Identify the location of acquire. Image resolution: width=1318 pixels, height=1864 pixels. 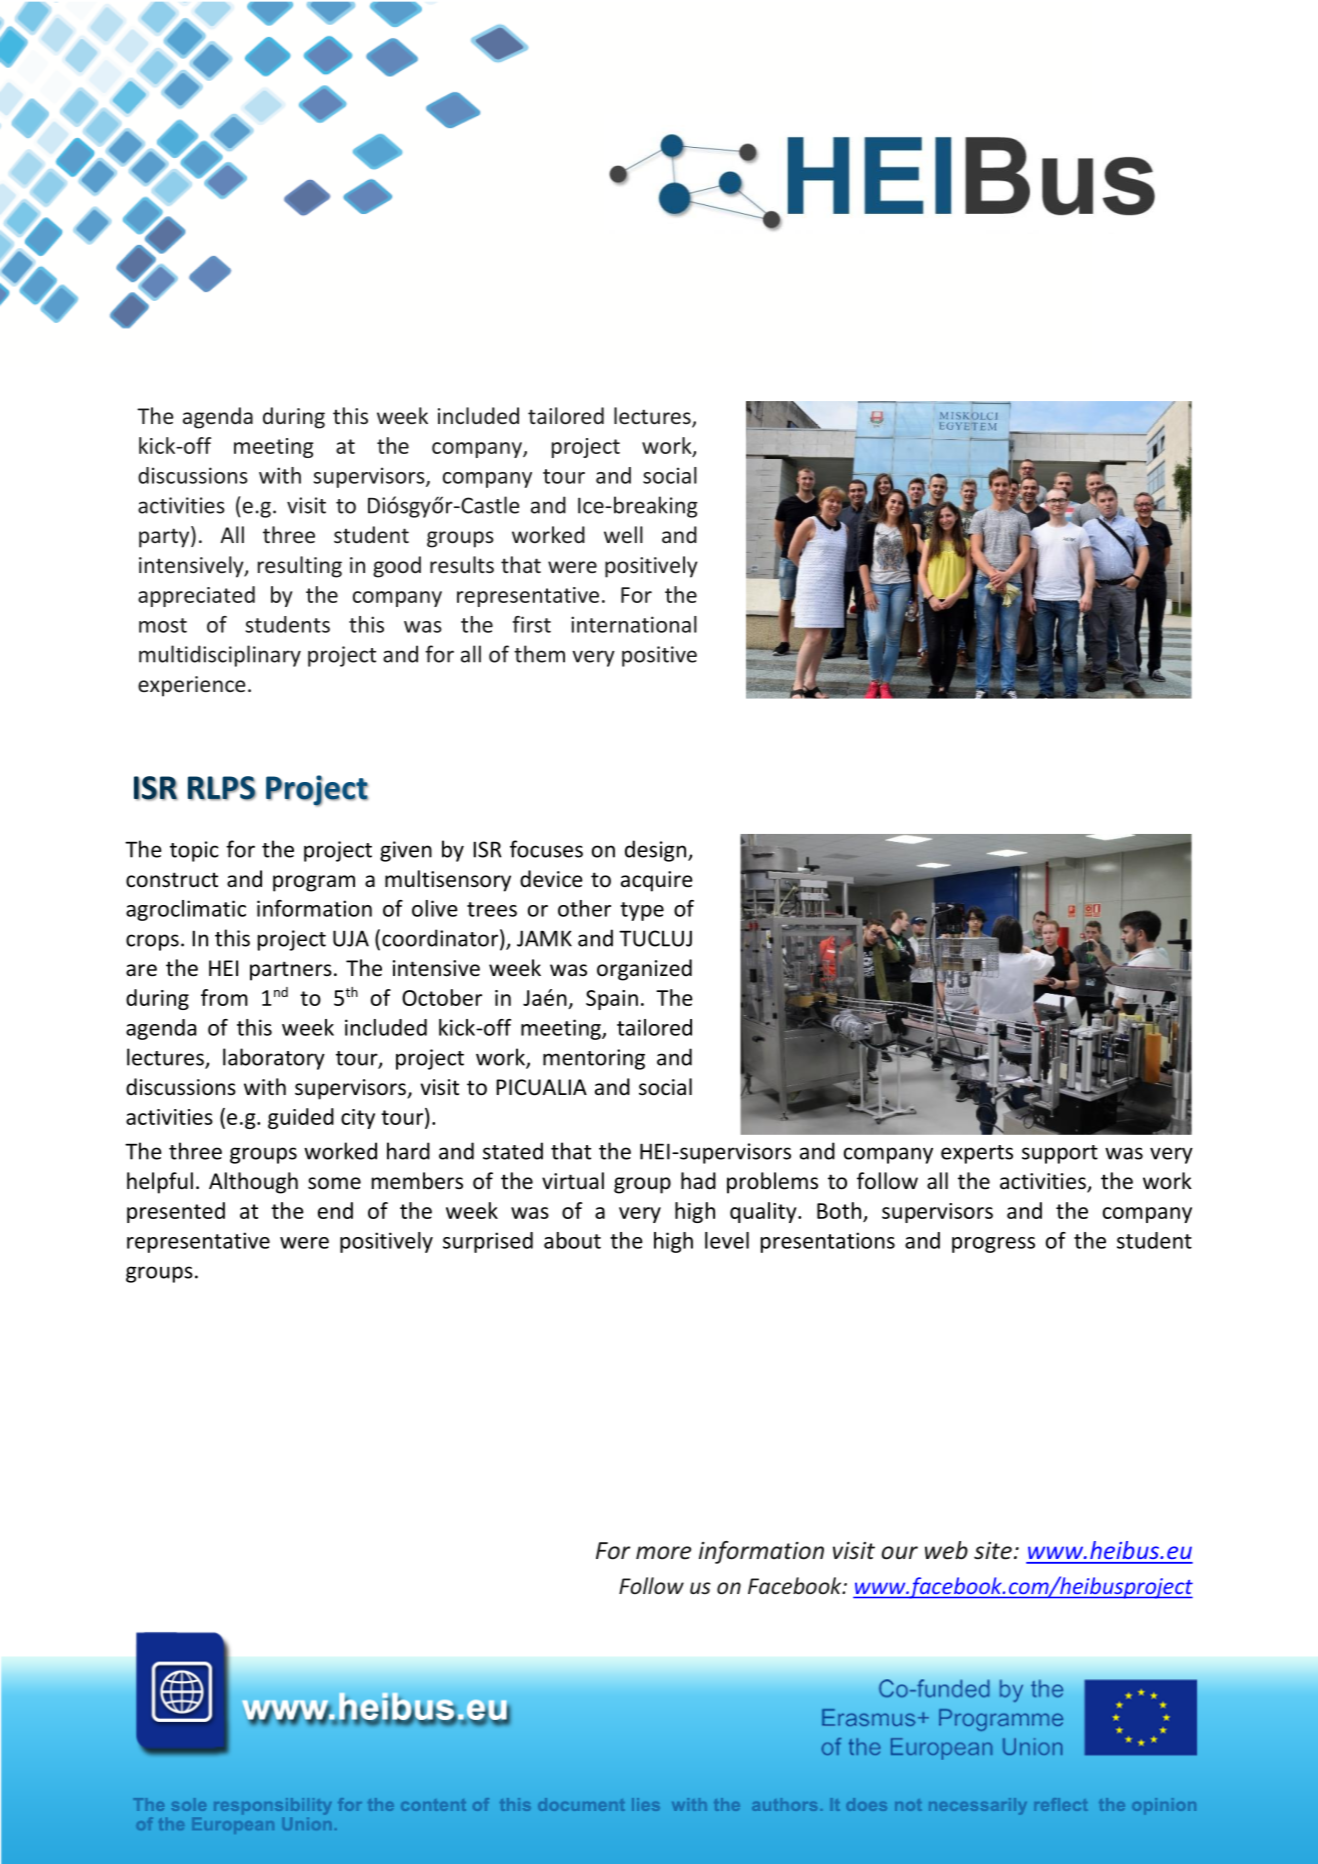
(657, 881).
